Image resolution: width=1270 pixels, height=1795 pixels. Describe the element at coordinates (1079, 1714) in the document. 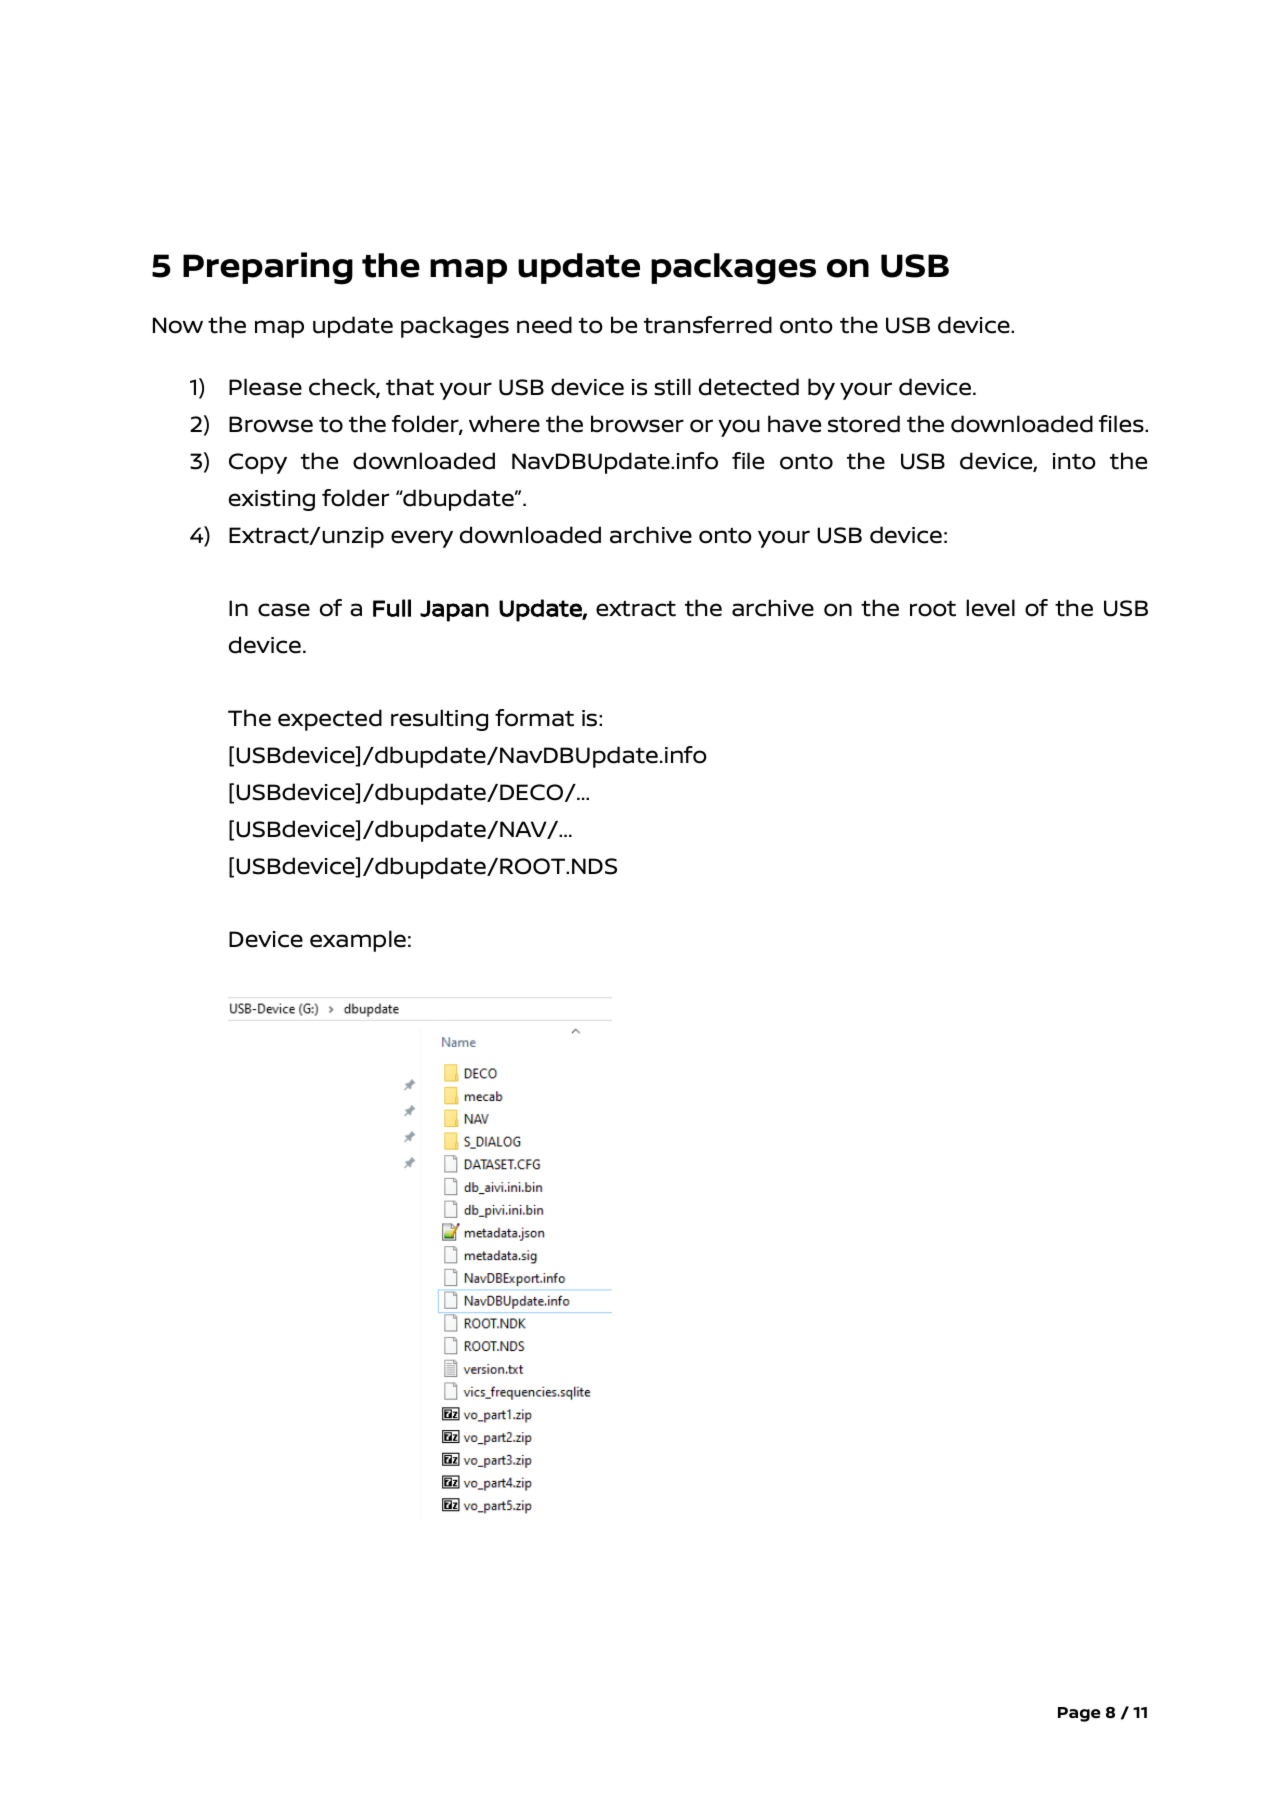

I see `Page` at that location.
